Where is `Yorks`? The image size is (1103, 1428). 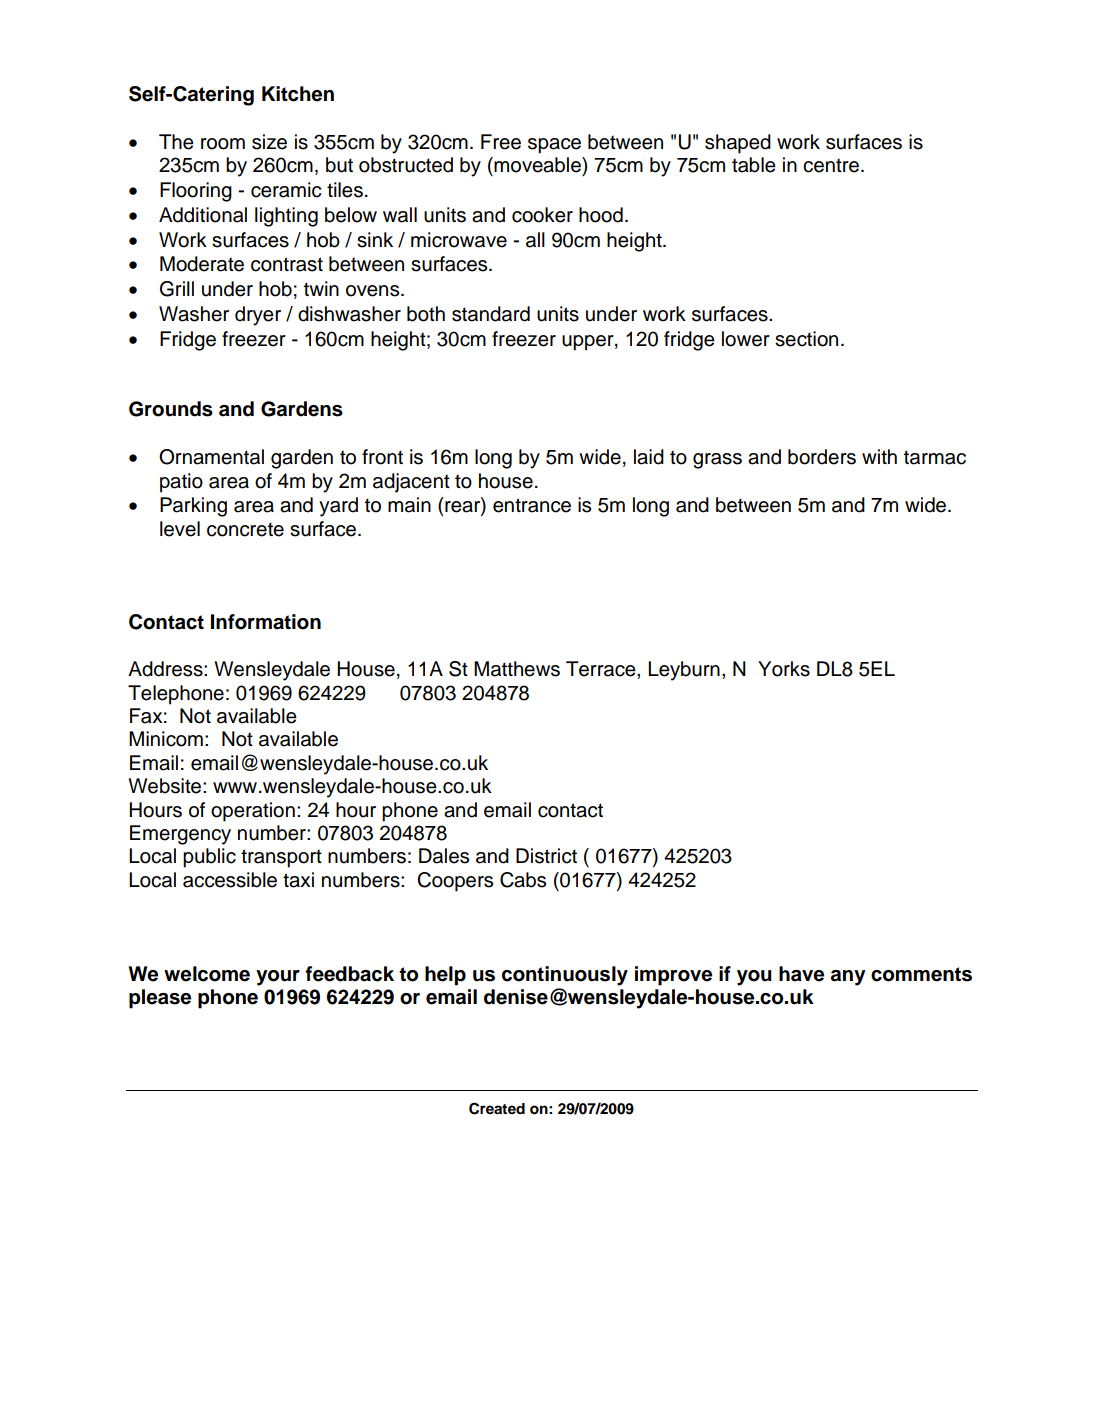 Yorks is located at coordinates (784, 669).
